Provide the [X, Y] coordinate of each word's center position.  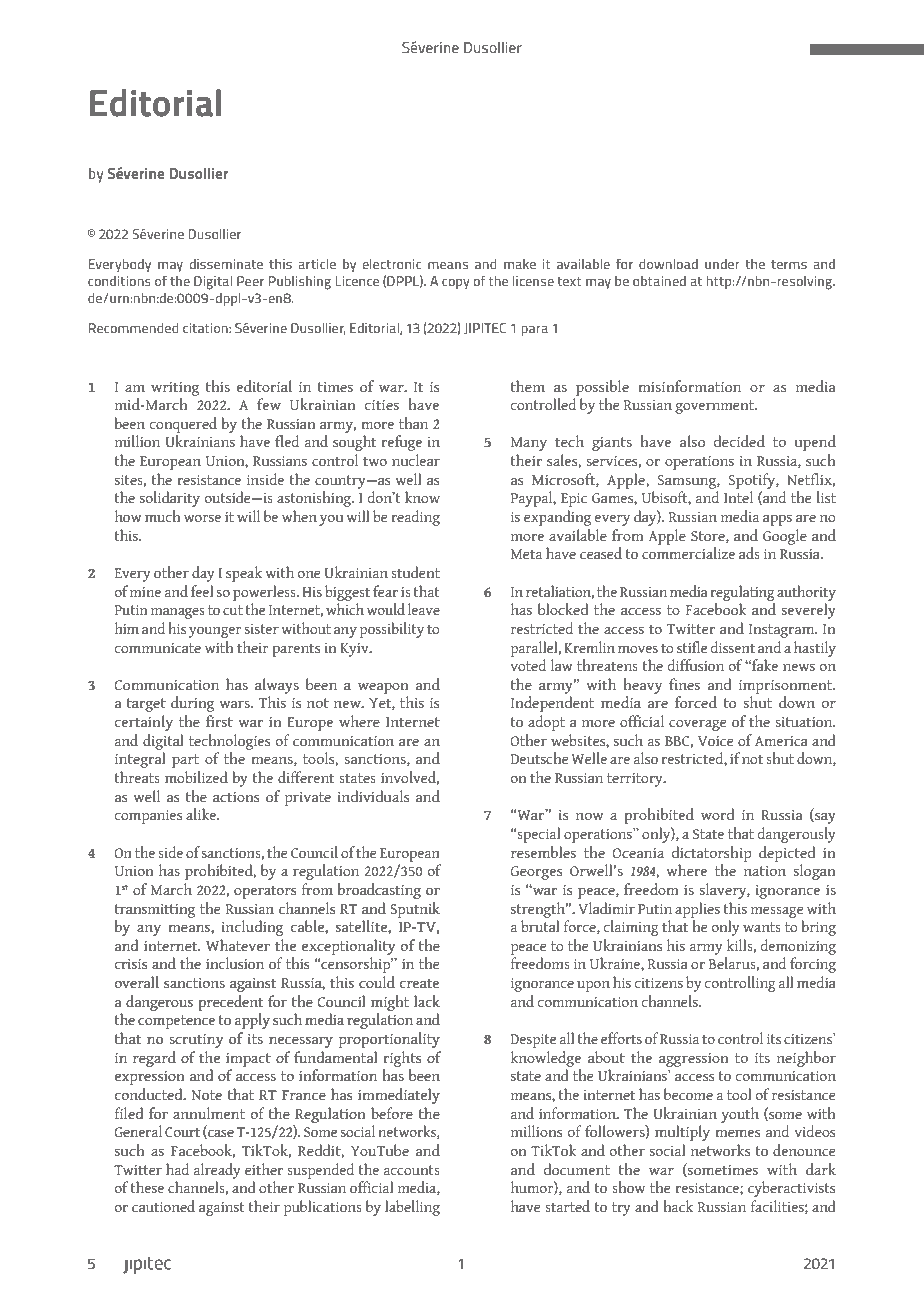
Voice [716, 741]
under [722, 264]
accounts [412, 1170]
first [219, 721]
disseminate [226, 264]
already [217, 1171]
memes [737, 1133]
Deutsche [540, 758]
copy [456, 284]
